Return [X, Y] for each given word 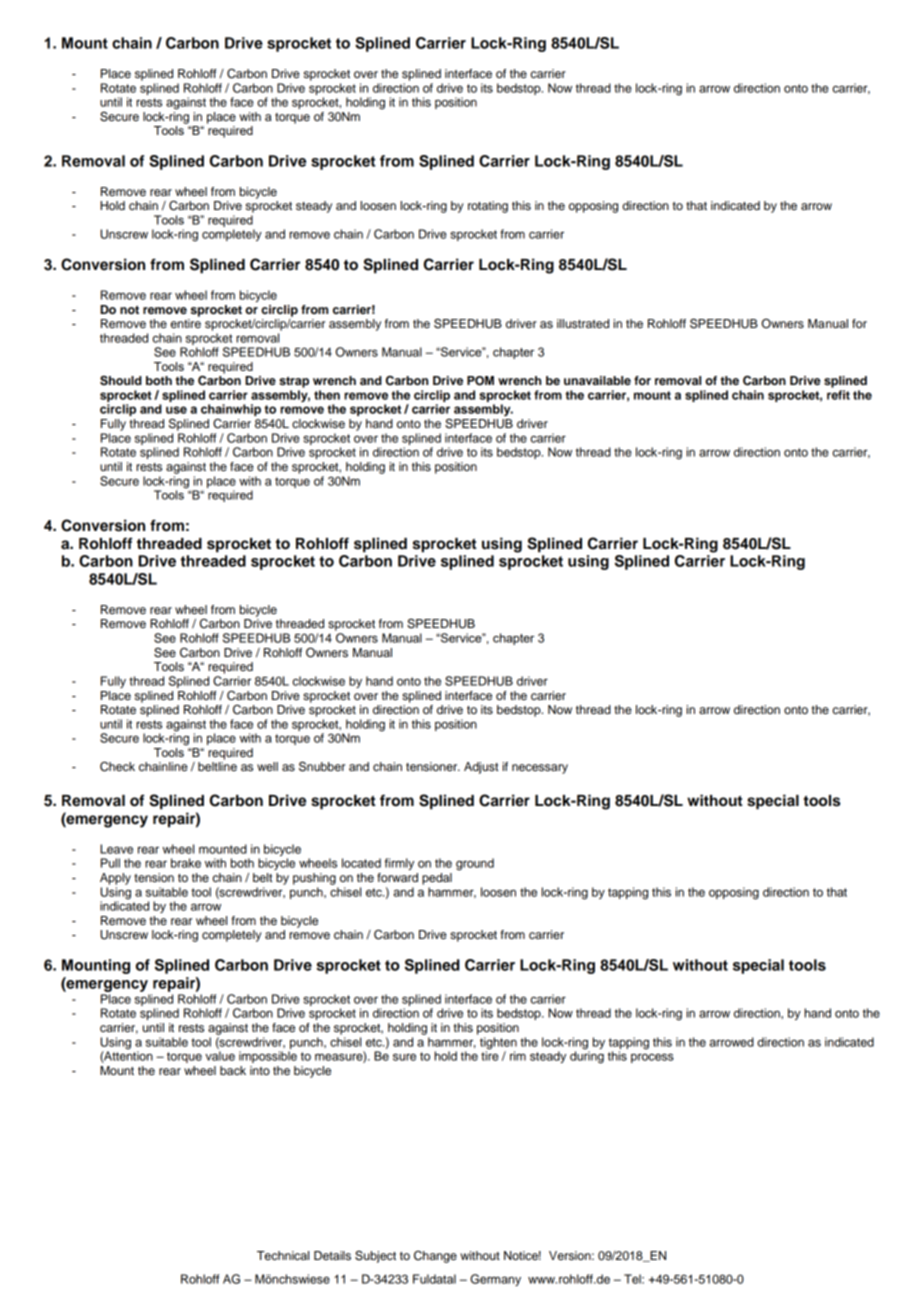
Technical [283, 1255]
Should [121, 380]
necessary [540, 769]
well [267, 766]
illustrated [583, 323]
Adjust [481, 768]
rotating [488, 207]
